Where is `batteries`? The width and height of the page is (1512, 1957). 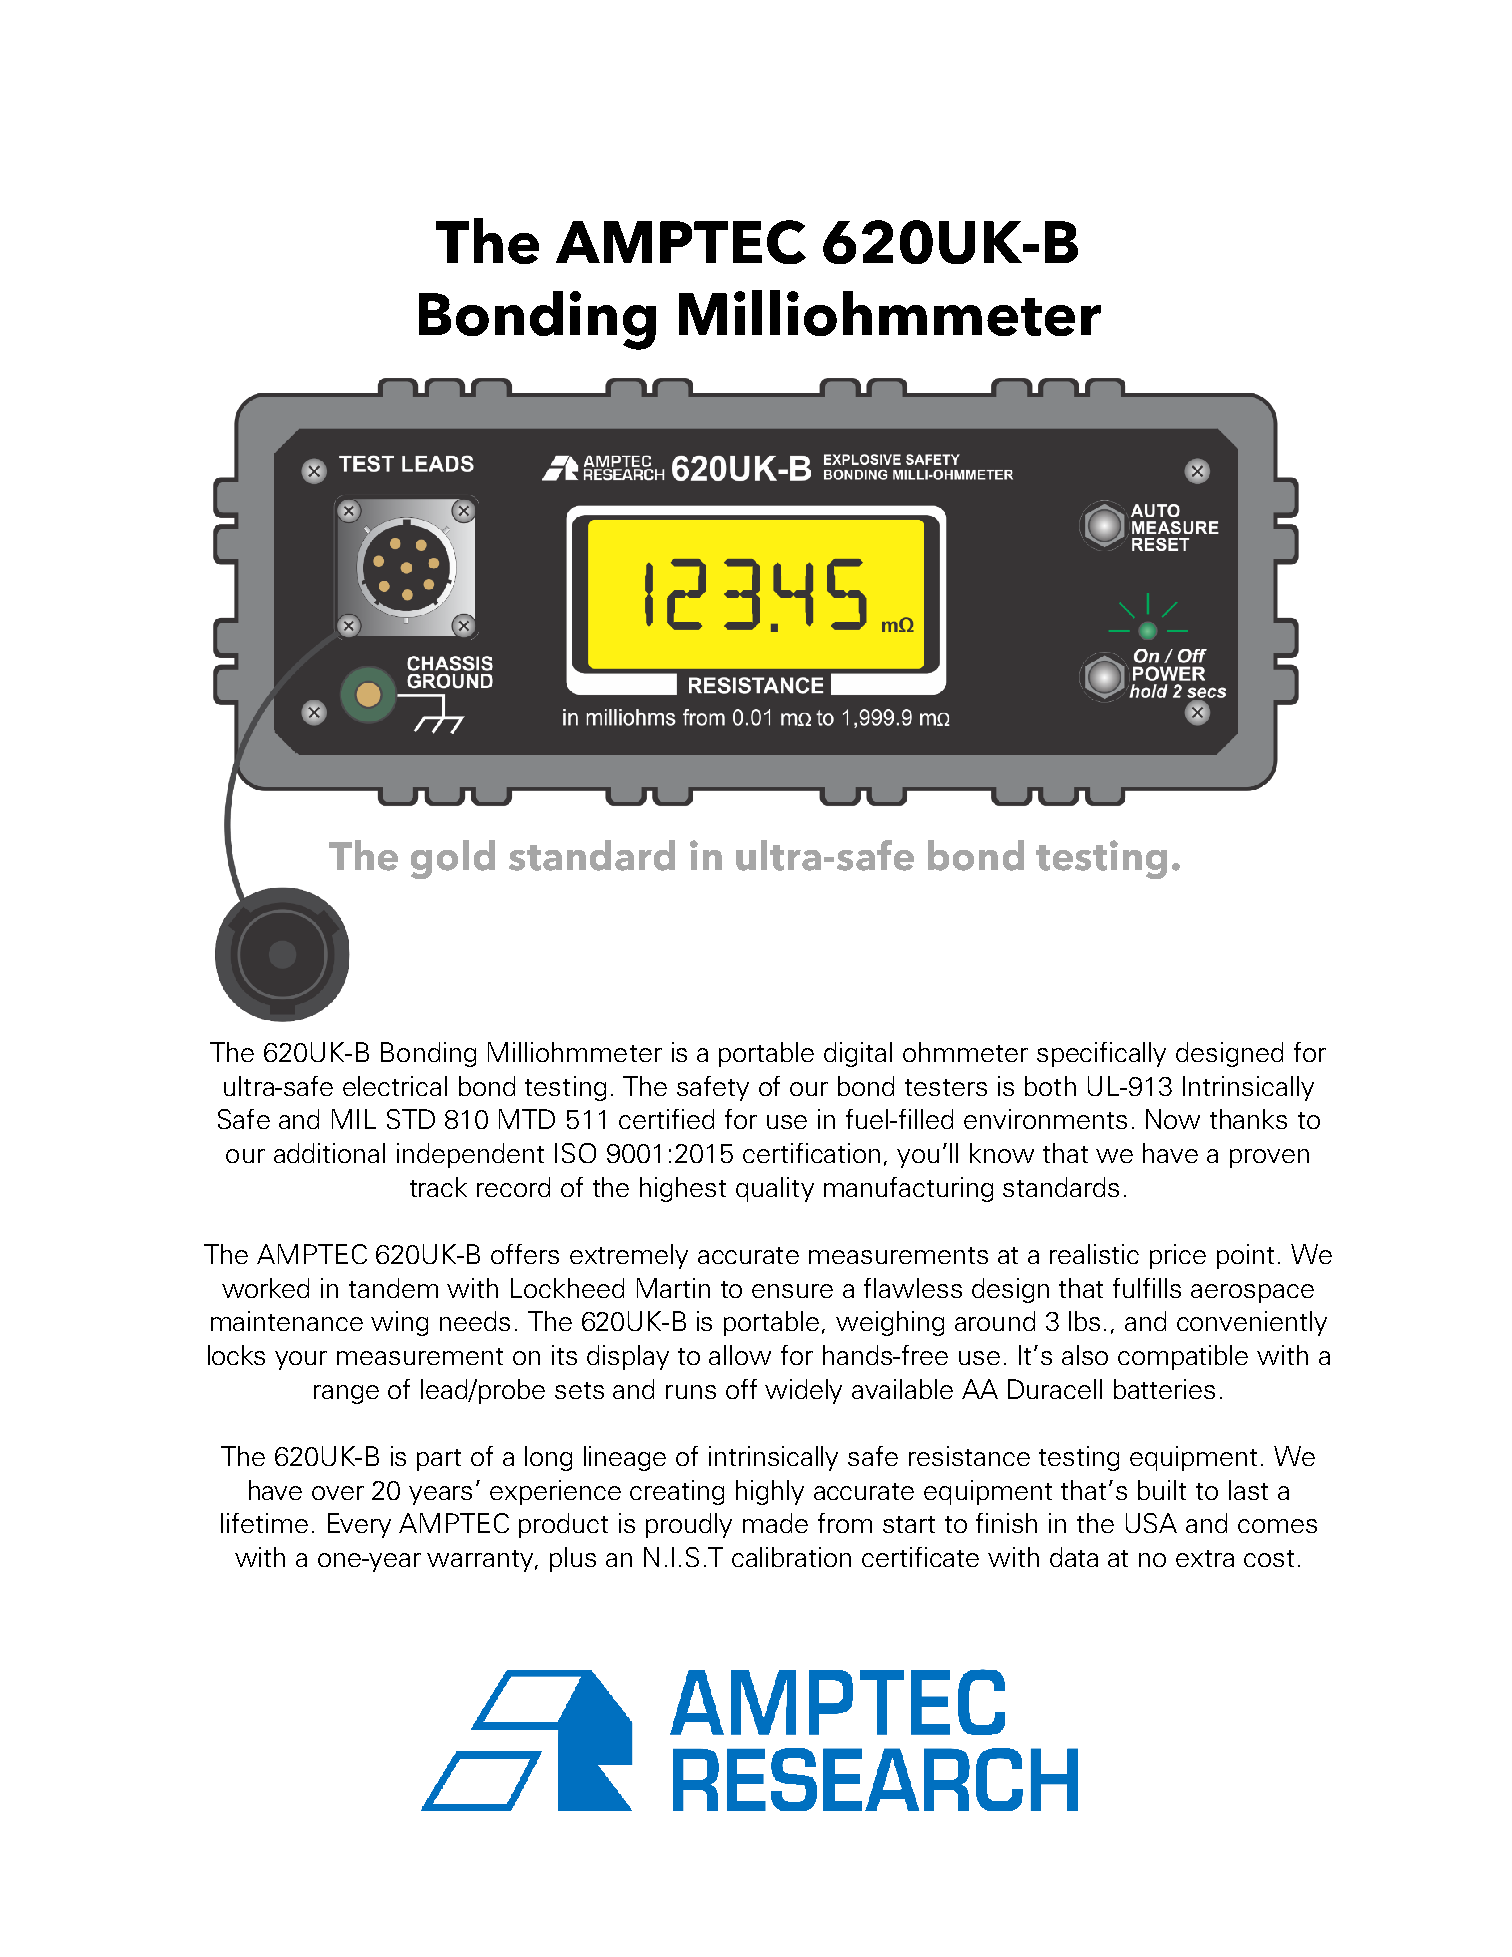 batteries is located at coordinates (1164, 1389).
